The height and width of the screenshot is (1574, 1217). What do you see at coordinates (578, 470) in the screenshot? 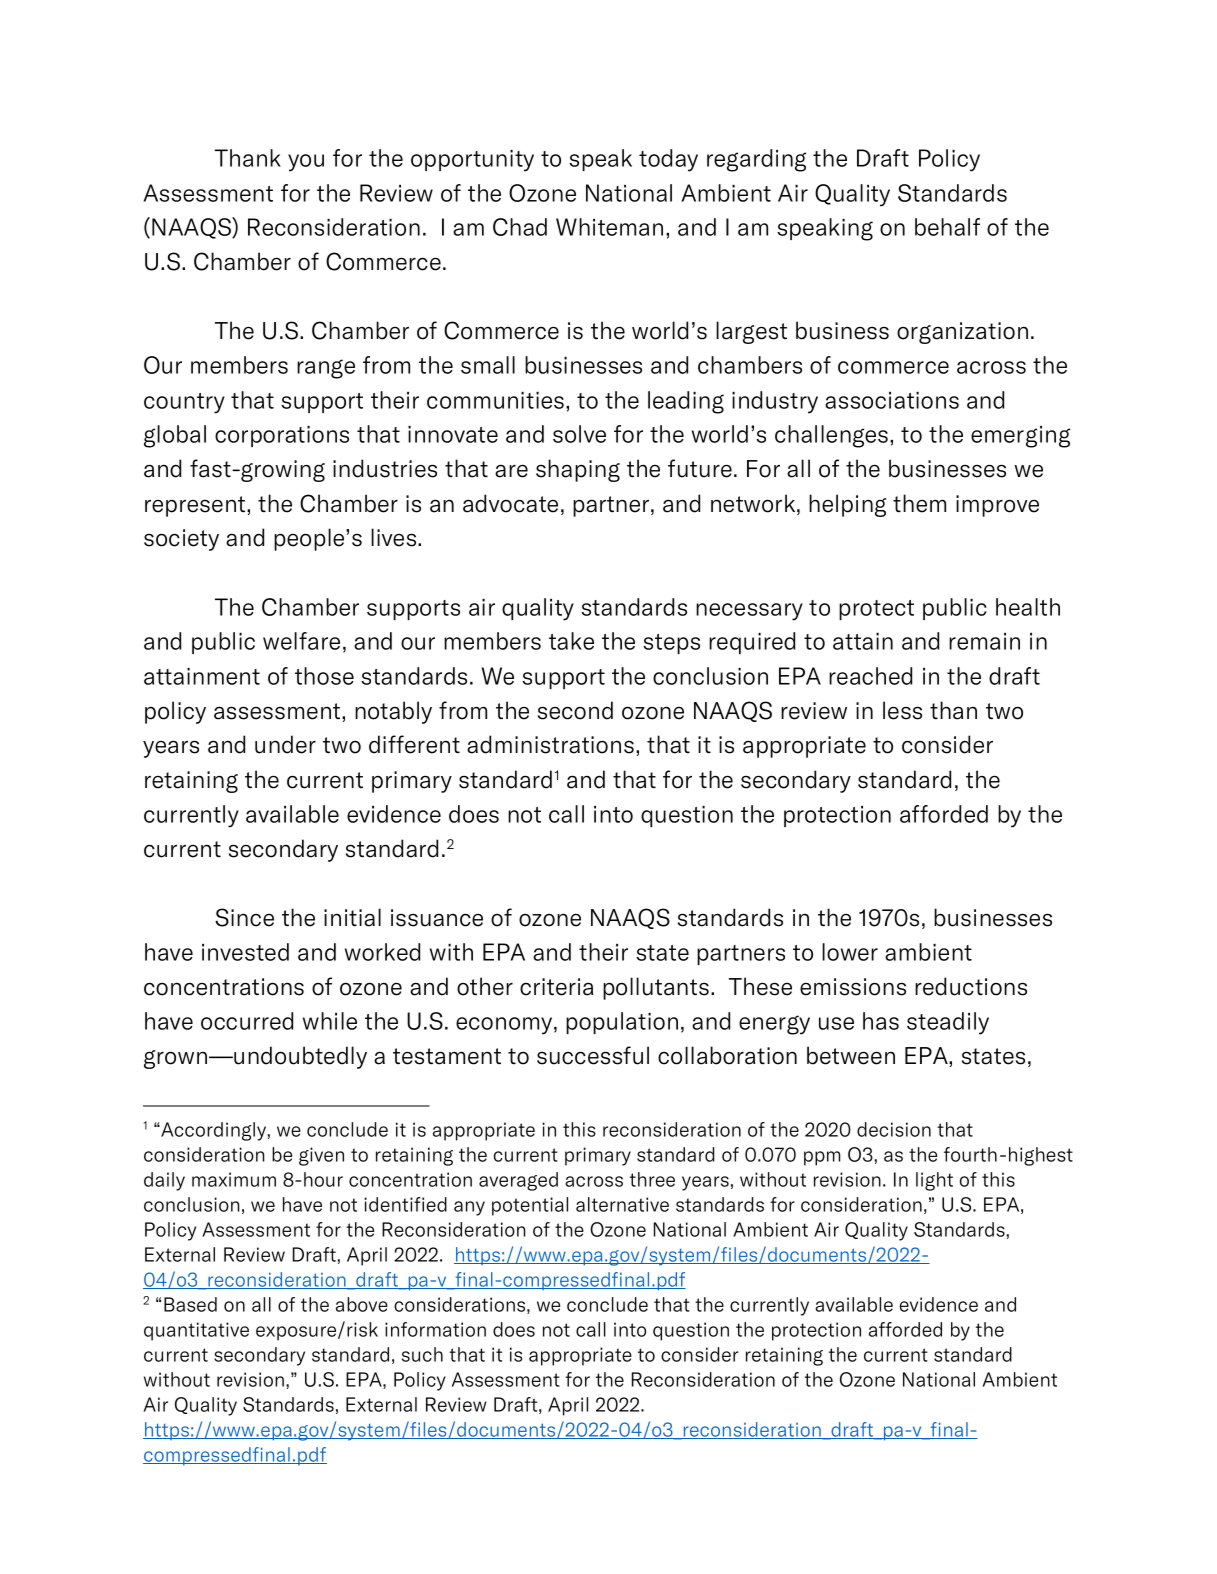
I see `shaping` at bounding box center [578, 470].
